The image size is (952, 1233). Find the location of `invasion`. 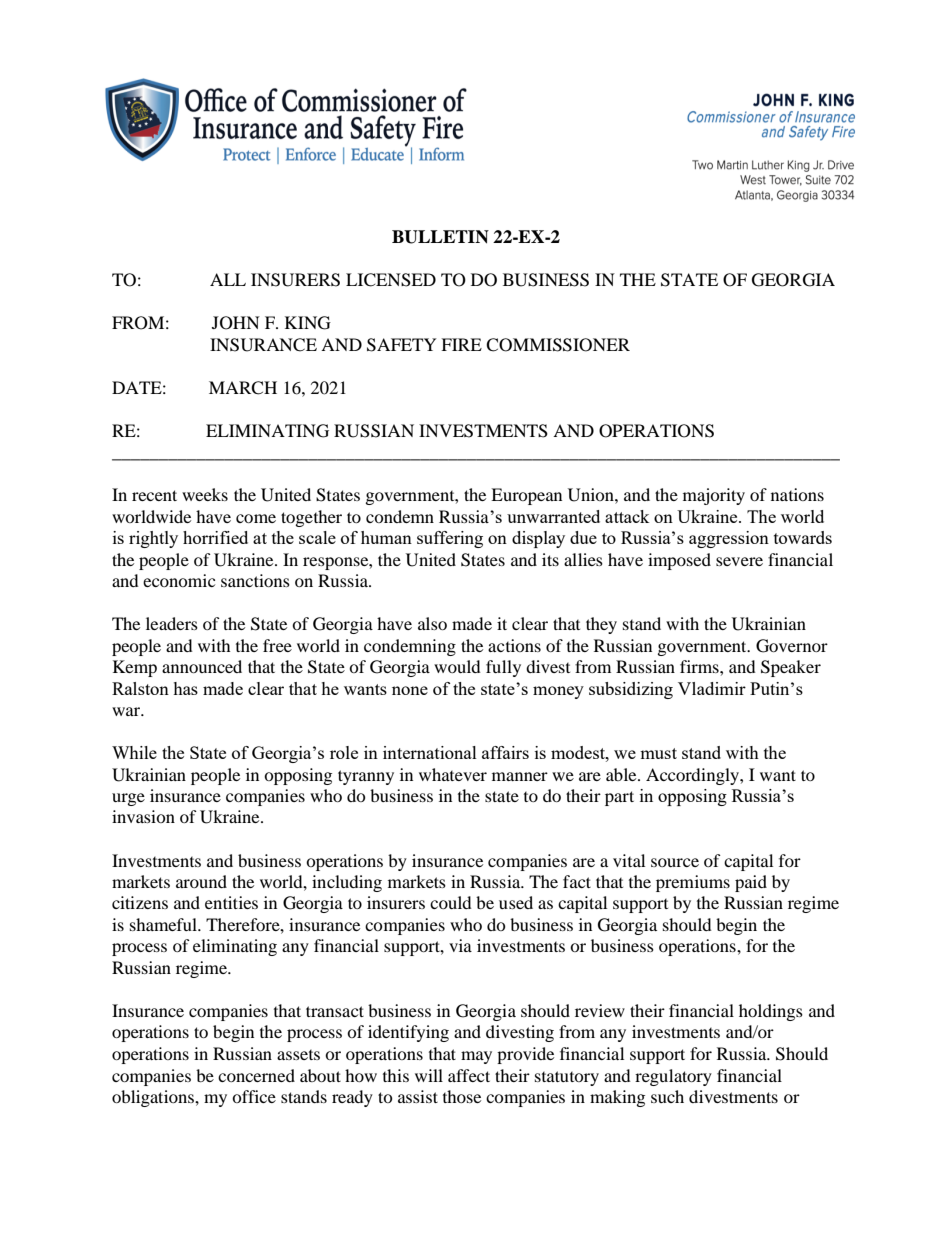

invasion is located at coordinates (143, 816).
